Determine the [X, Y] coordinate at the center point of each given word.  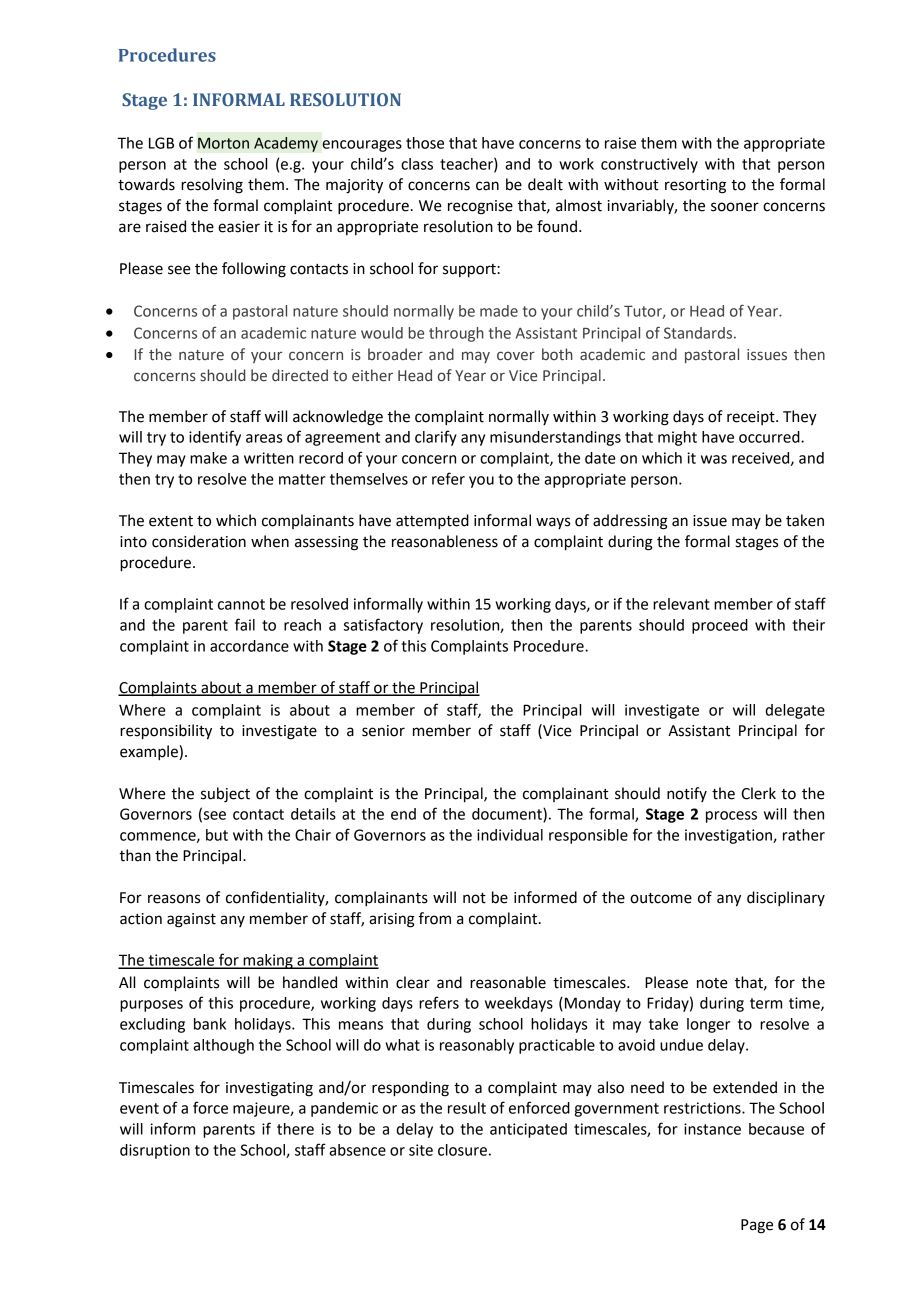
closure [462, 1150]
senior [383, 731]
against [191, 920]
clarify [436, 438]
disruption [155, 1151]
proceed [720, 626]
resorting [695, 186]
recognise [480, 207]
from [435, 918]
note [712, 983]
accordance [249, 646]
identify [215, 438]
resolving [212, 186]
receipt [752, 418]
